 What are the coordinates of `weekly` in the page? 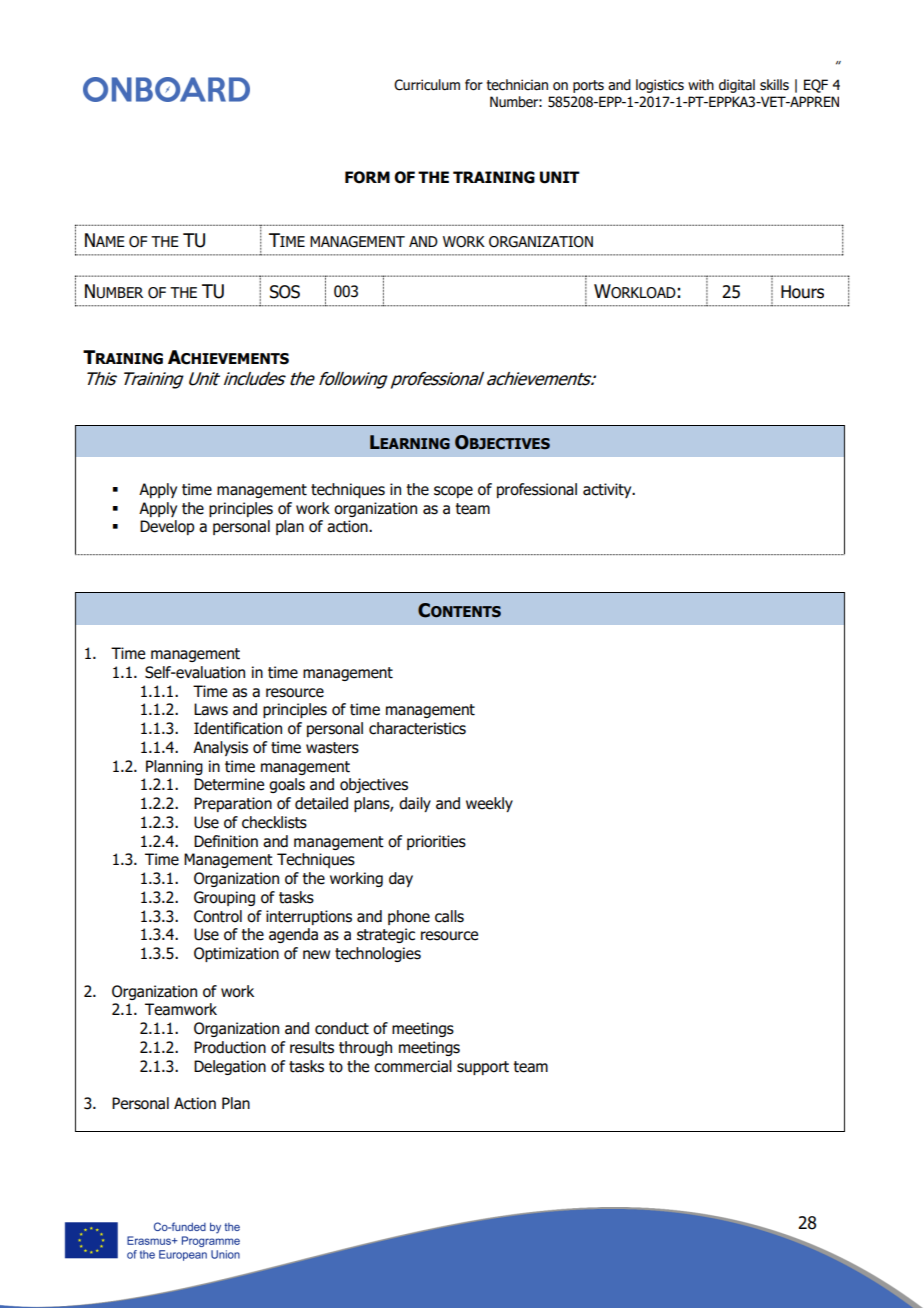 It's located at (489, 804).
